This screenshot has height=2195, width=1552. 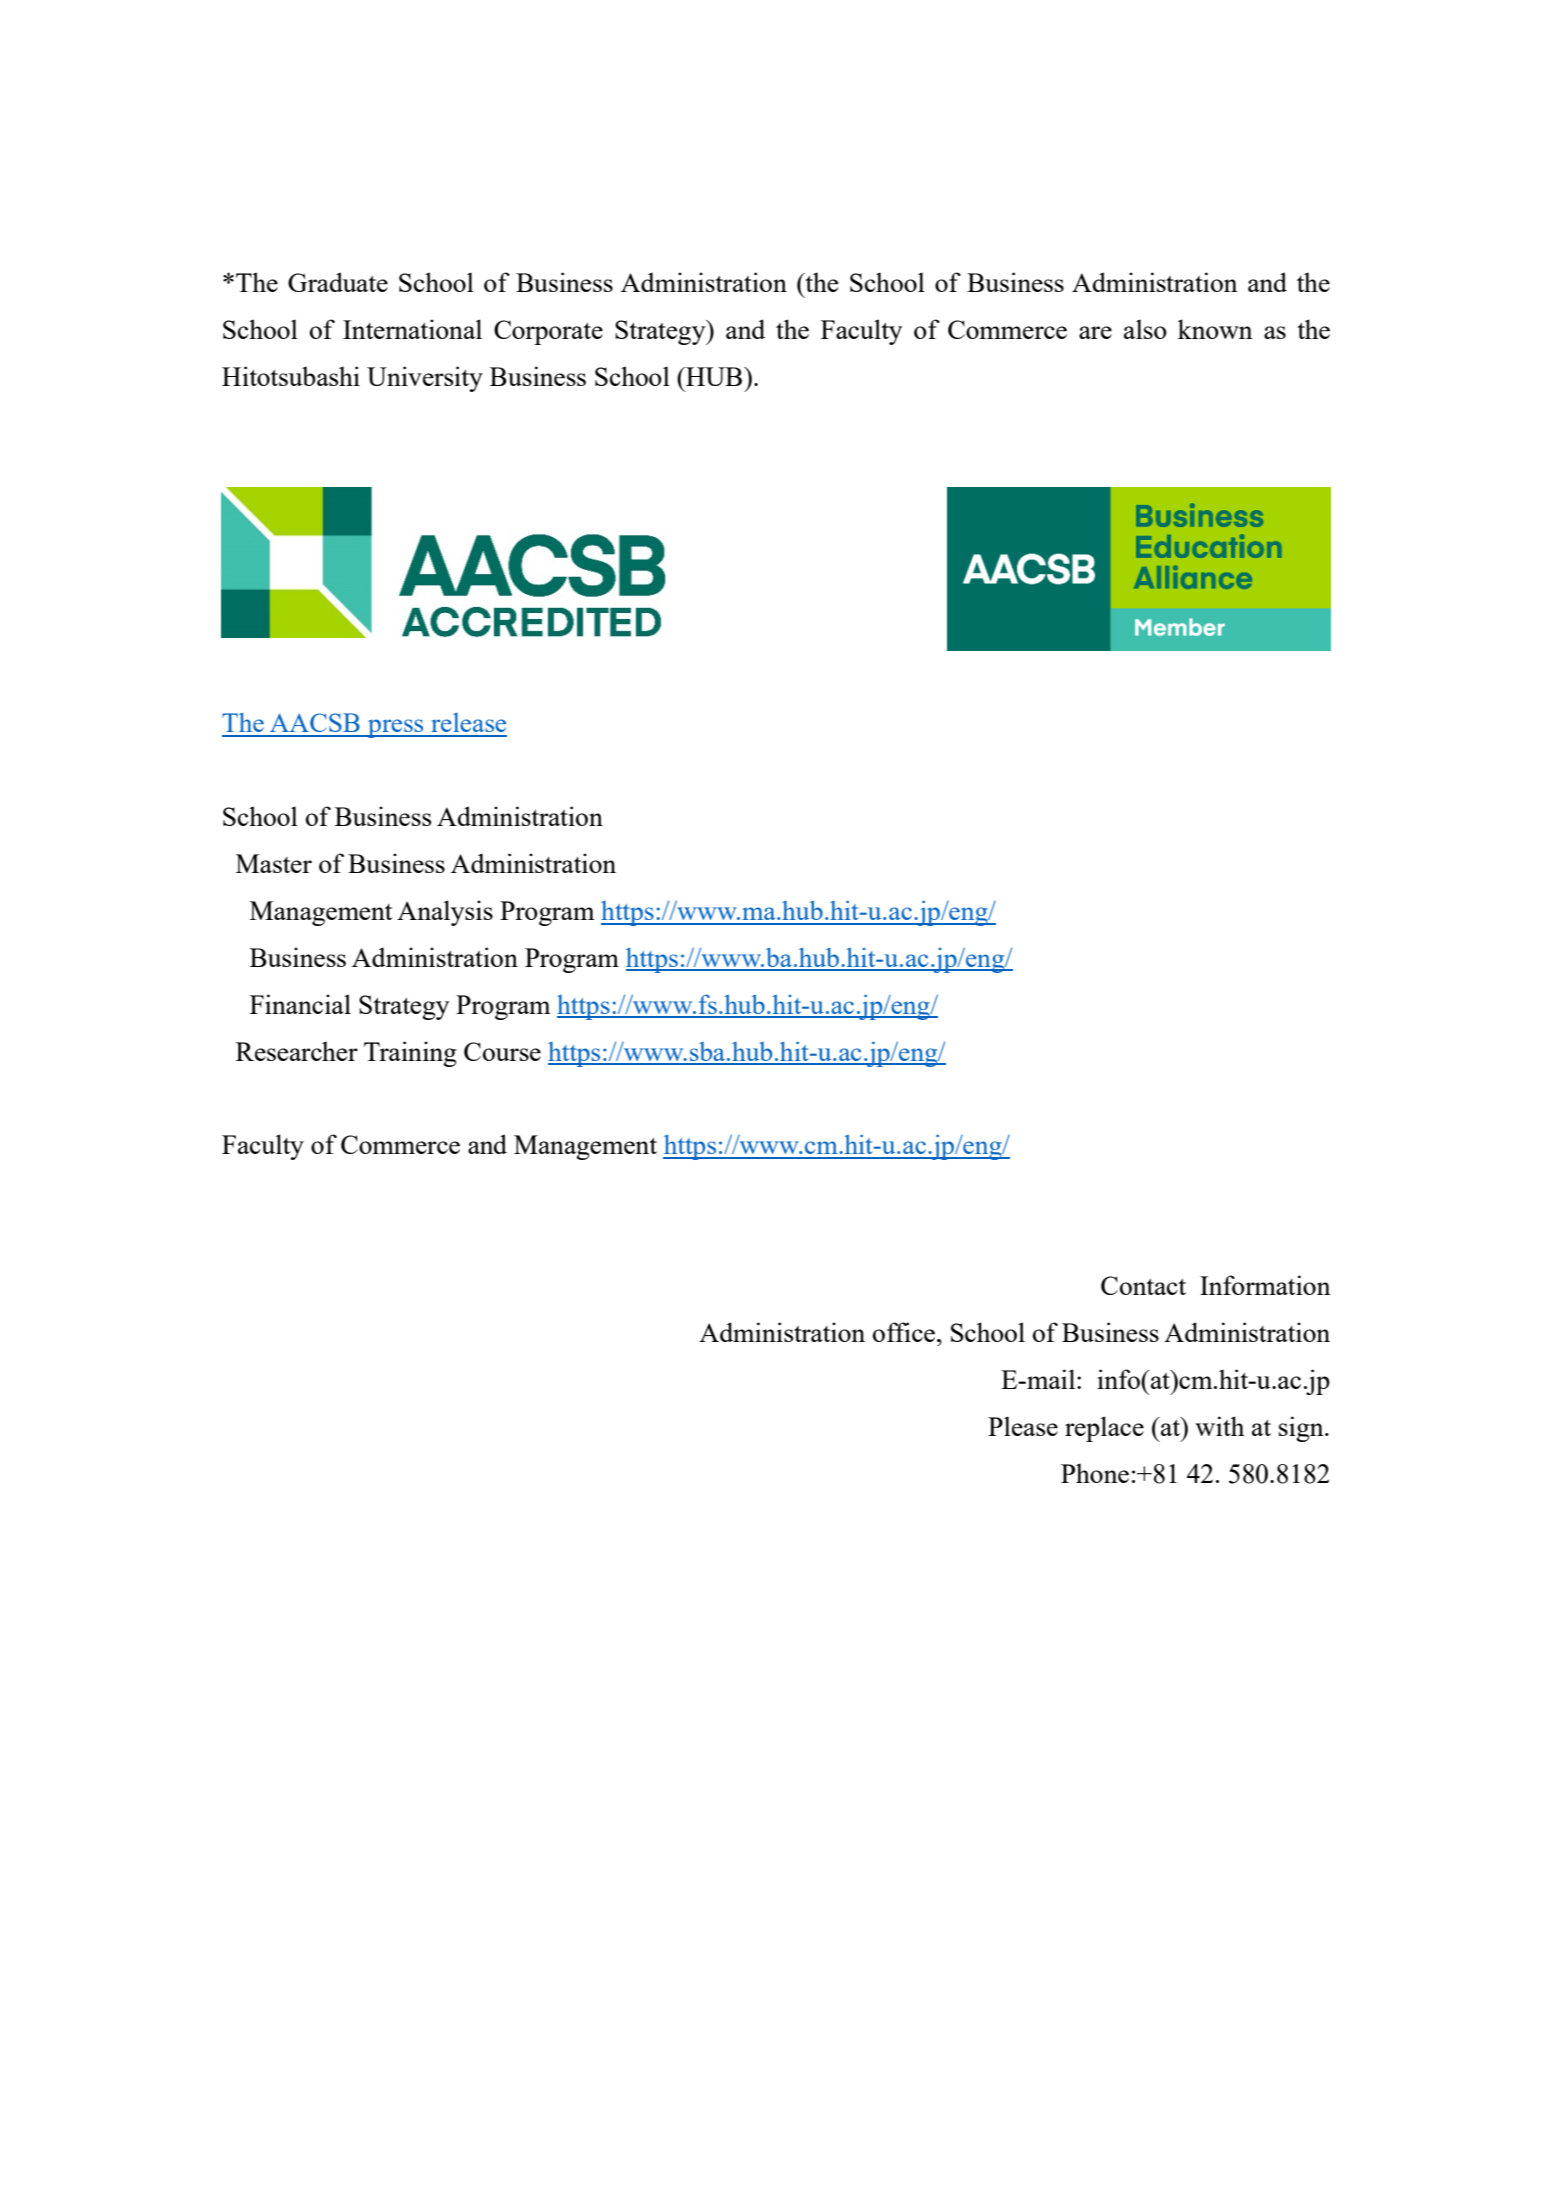 I want to click on Please, so click(x=1023, y=1426).
